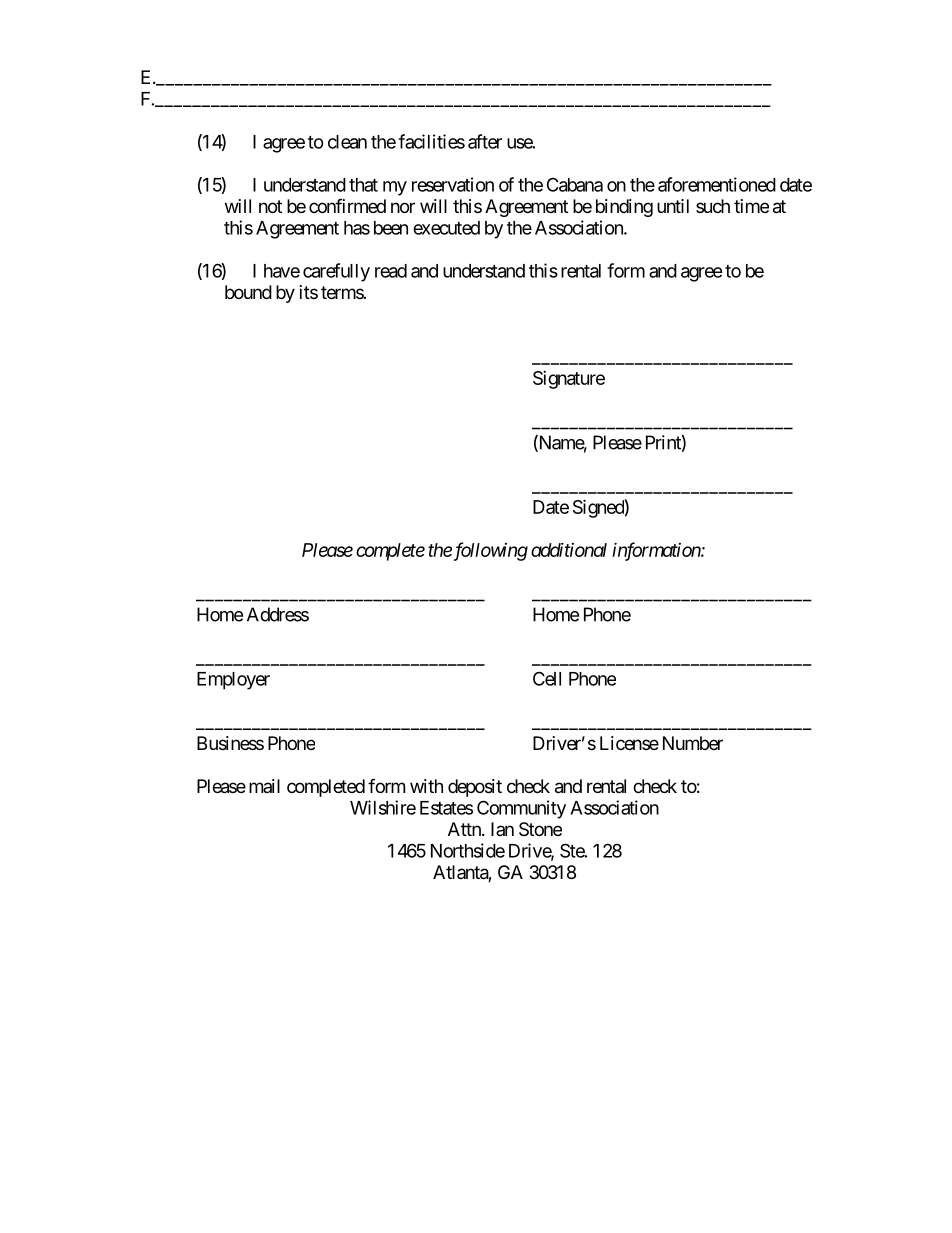  What do you see at coordinates (347, 142) in the screenshot?
I see `clean` at bounding box center [347, 142].
